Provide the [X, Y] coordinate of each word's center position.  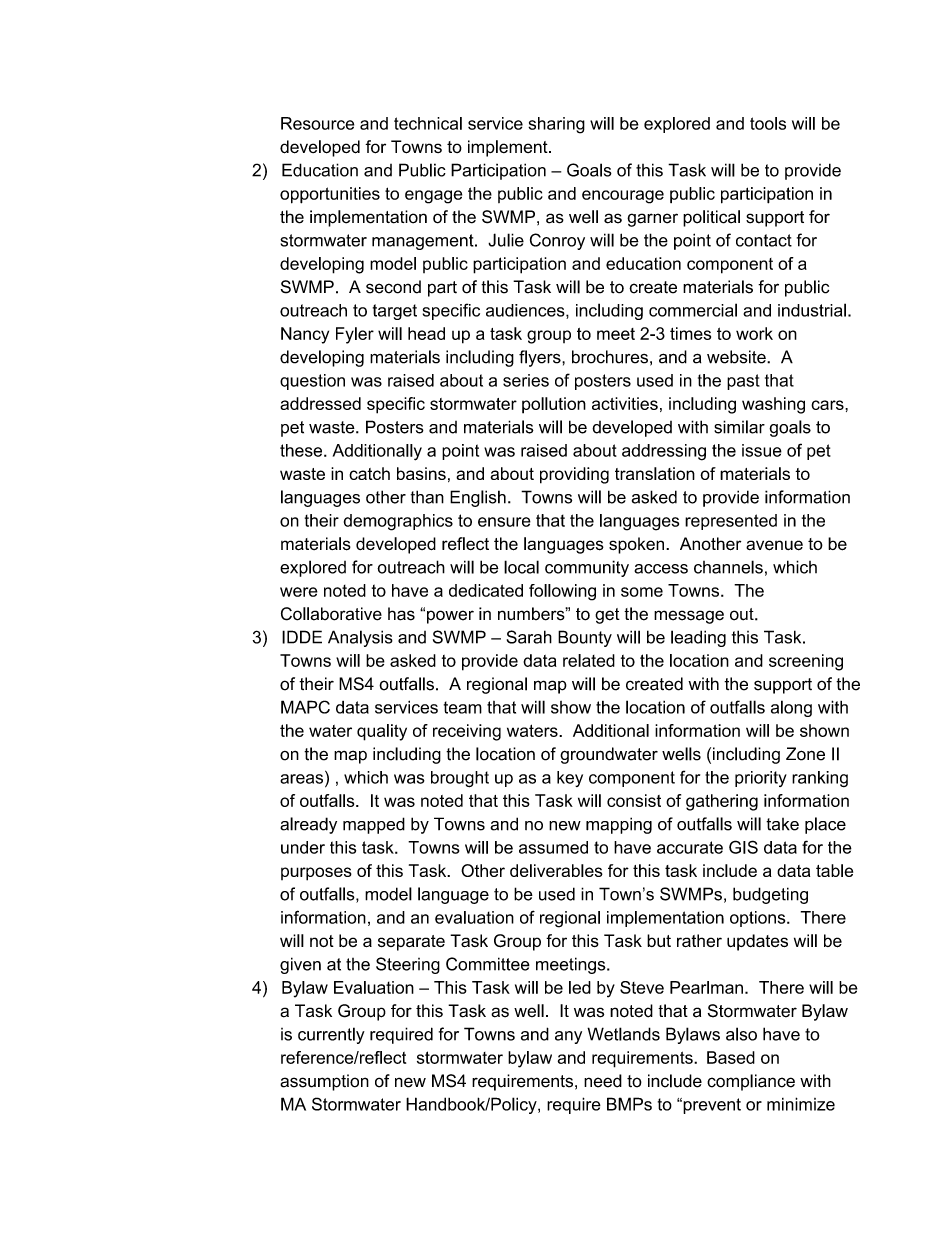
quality [382, 732]
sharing [556, 125]
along [791, 708]
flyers [541, 358]
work [754, 333]
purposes [316, 874]
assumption [324, 1082]
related [589, 660]
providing [574, 475]
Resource [317, 123]
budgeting [770, 895]
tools [768, 123]
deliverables [556, 870]
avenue [774, 545]
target [395, 312]
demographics [398, 522]
